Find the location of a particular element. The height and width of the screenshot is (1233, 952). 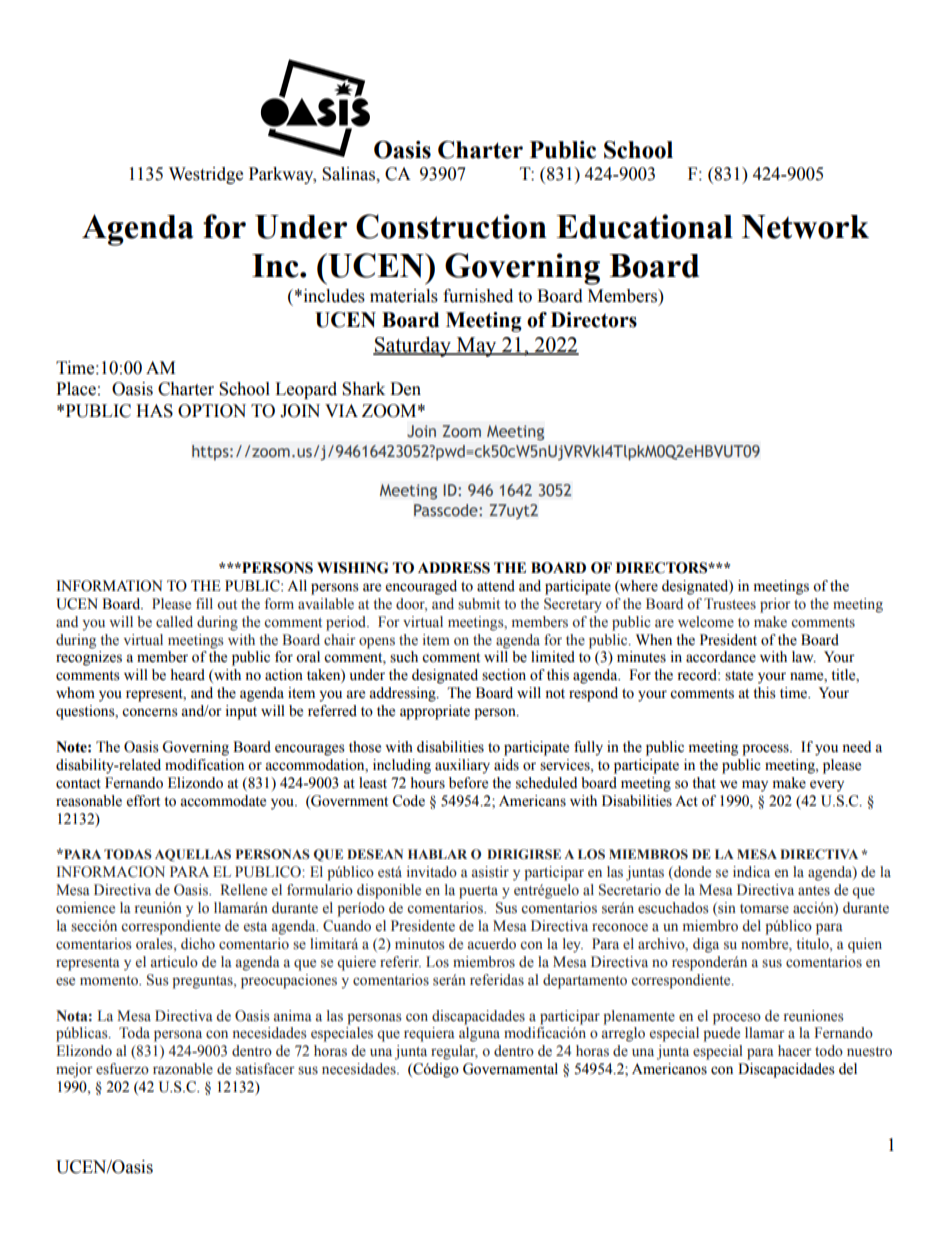

VIA is located at coordinates (341, 410).
